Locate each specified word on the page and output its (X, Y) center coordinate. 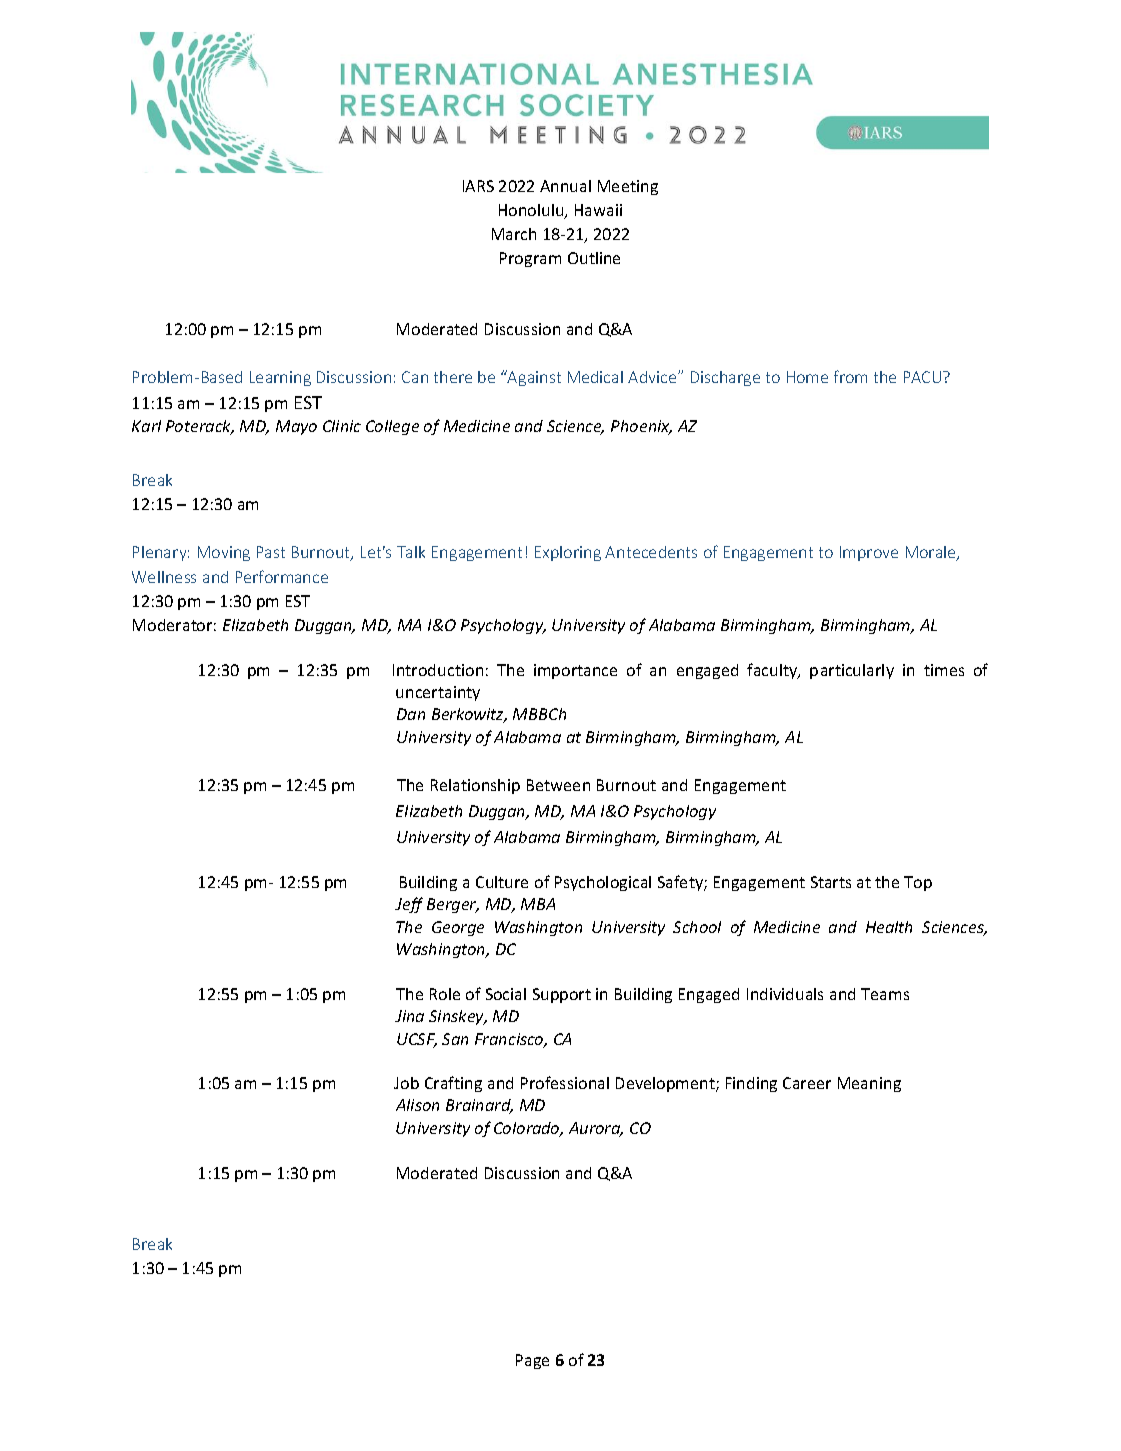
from (850, 376)
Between (558, 785)
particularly (852, 671)
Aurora (596, 1129)
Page (532, 1361)
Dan (411, 714)
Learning (280, 378)
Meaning (869, 1084)
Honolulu (532, 211)
